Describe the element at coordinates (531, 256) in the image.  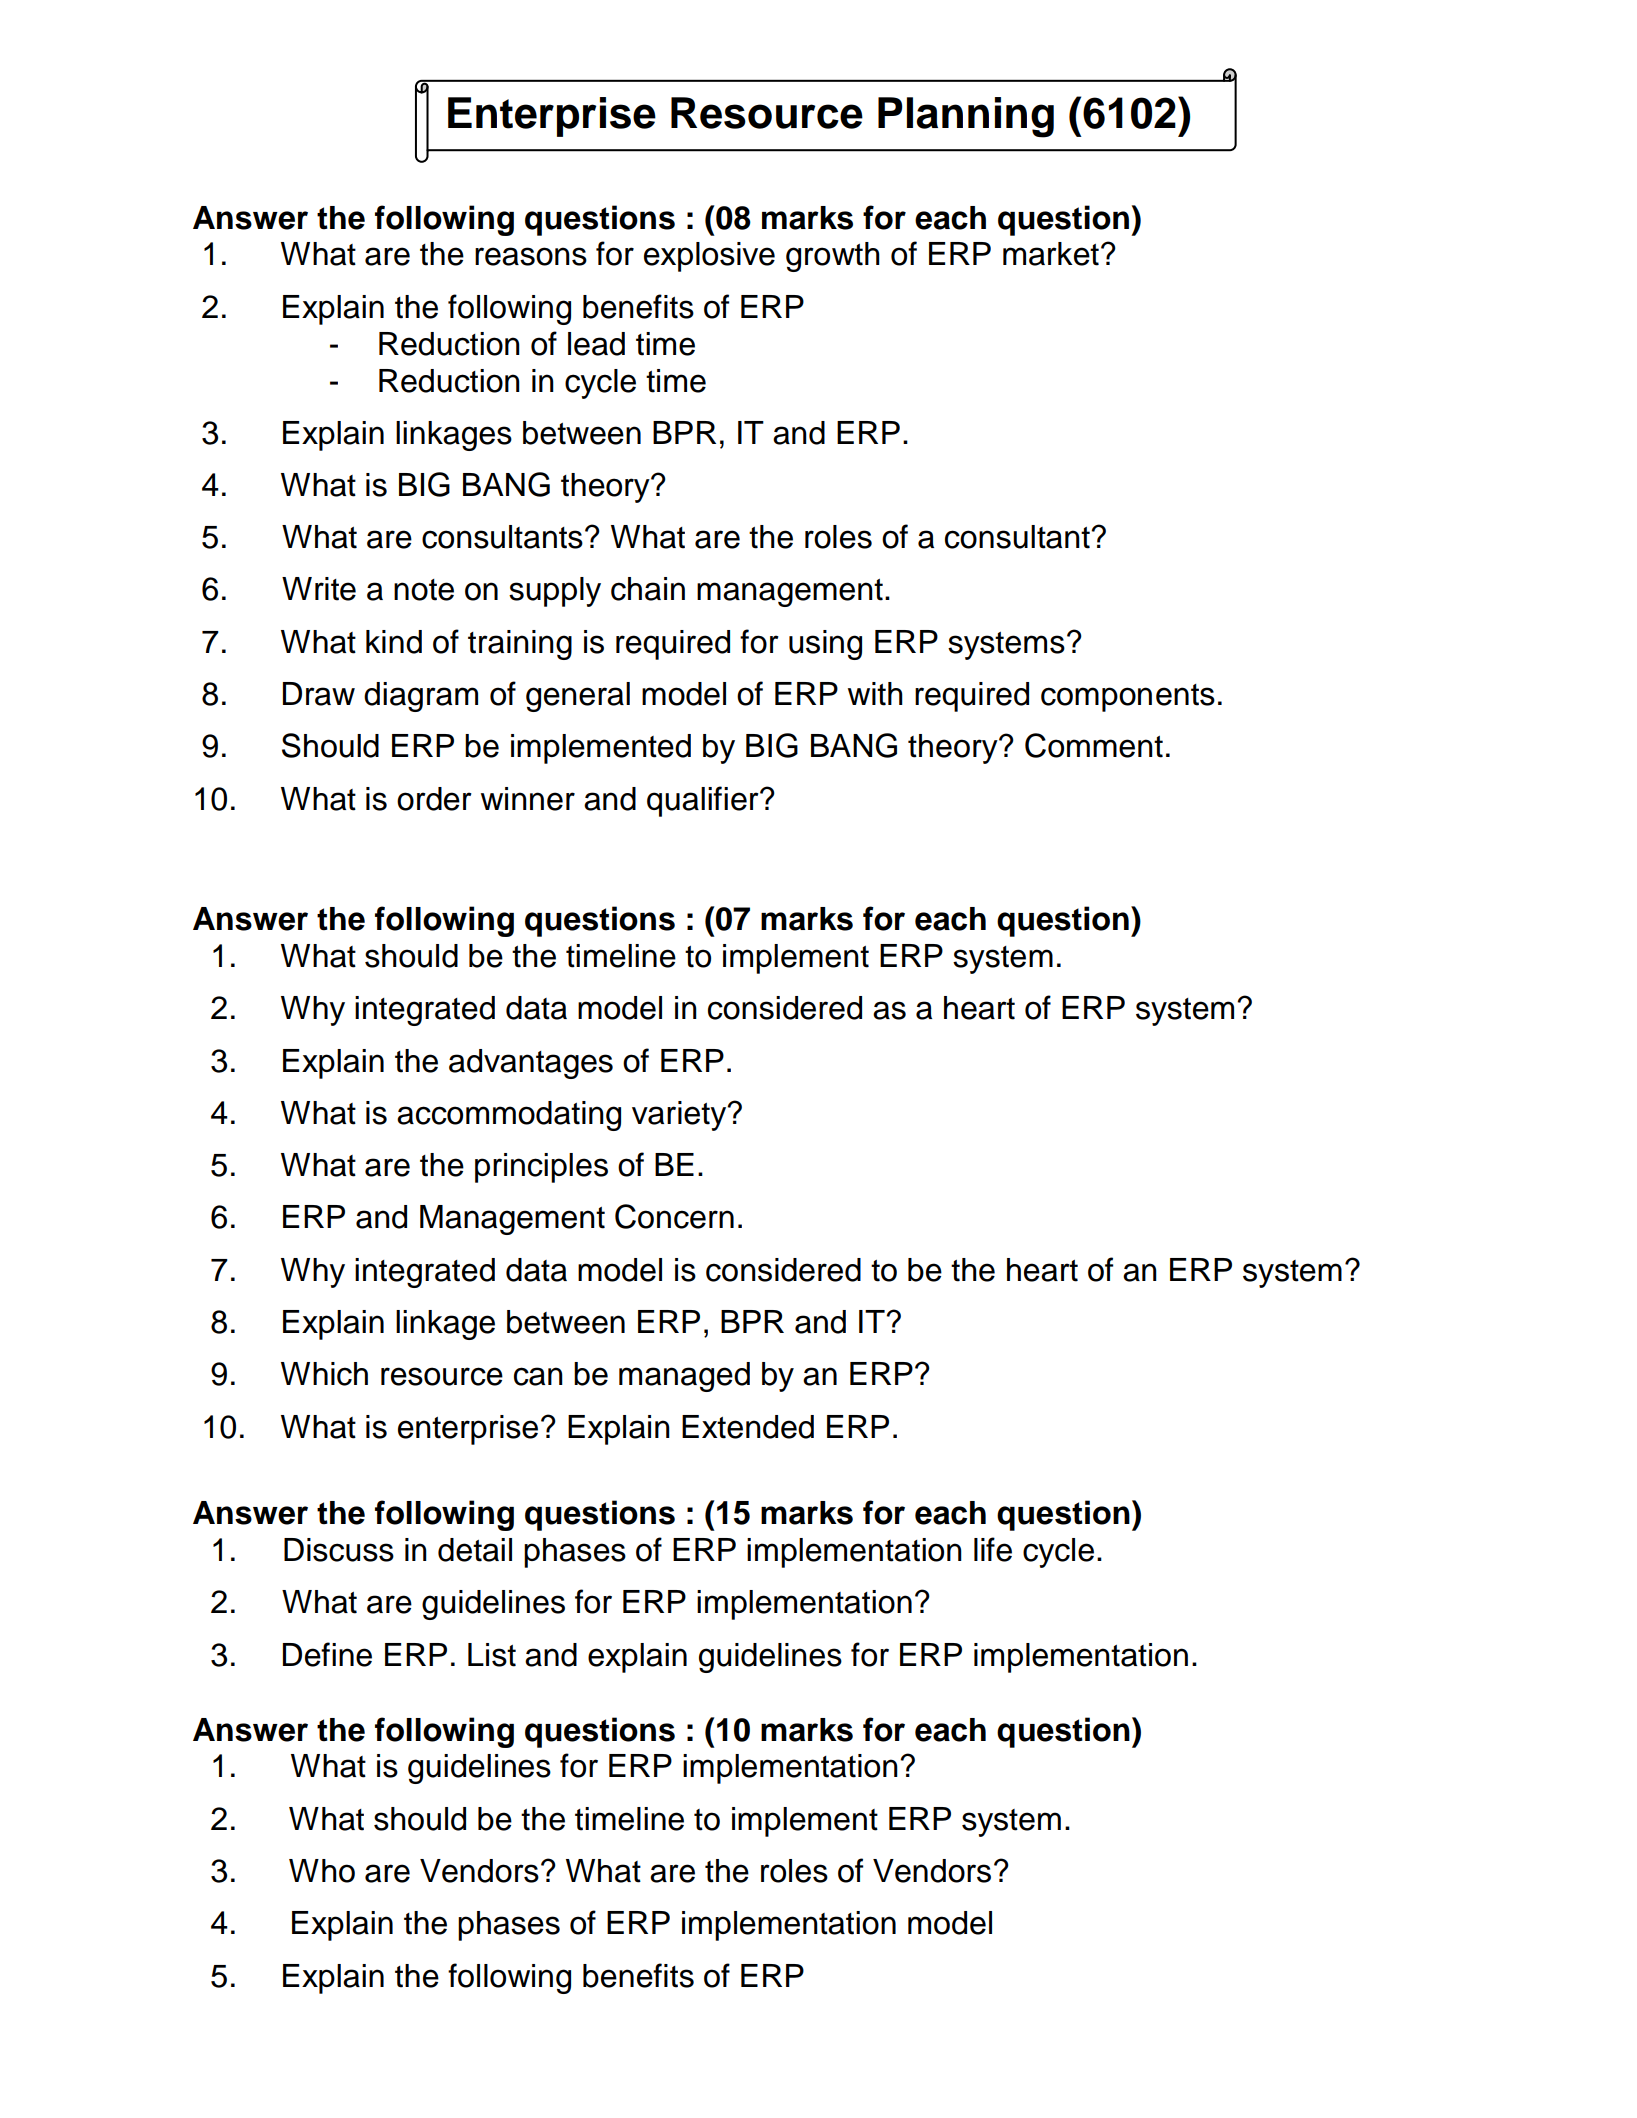
I see `reasons` at that location.
